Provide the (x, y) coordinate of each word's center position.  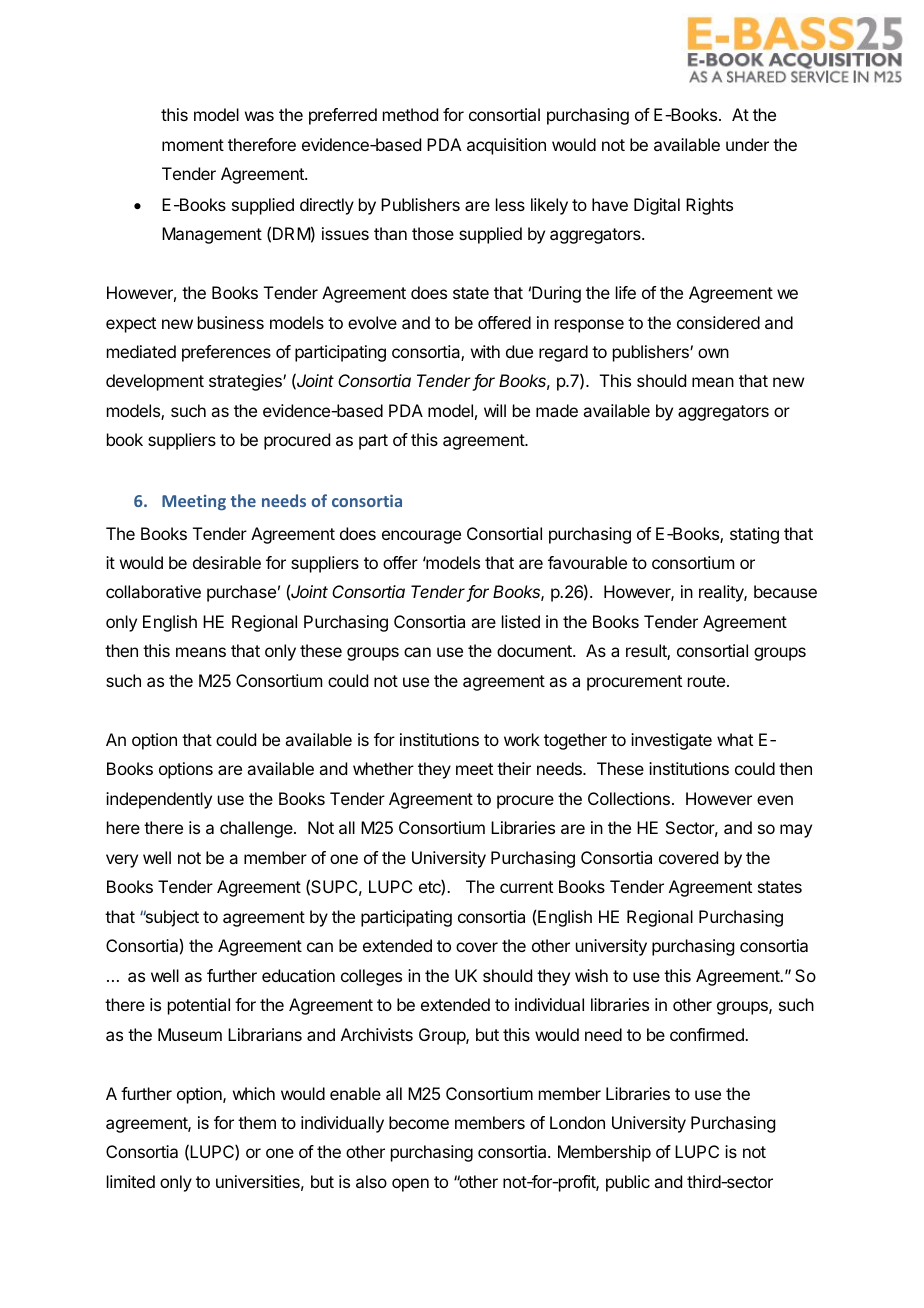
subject (171, 918)
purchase (241, 593)
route (708, 681)
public (628, 1183)
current (526, 887)
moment (193, 145)
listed (521, 621)
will (495, 410)
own (713, 353)
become (419, 1122)
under (747, 144)
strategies (246, 382)
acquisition (506, 146)
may (796, 831)
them (257, 1122)
